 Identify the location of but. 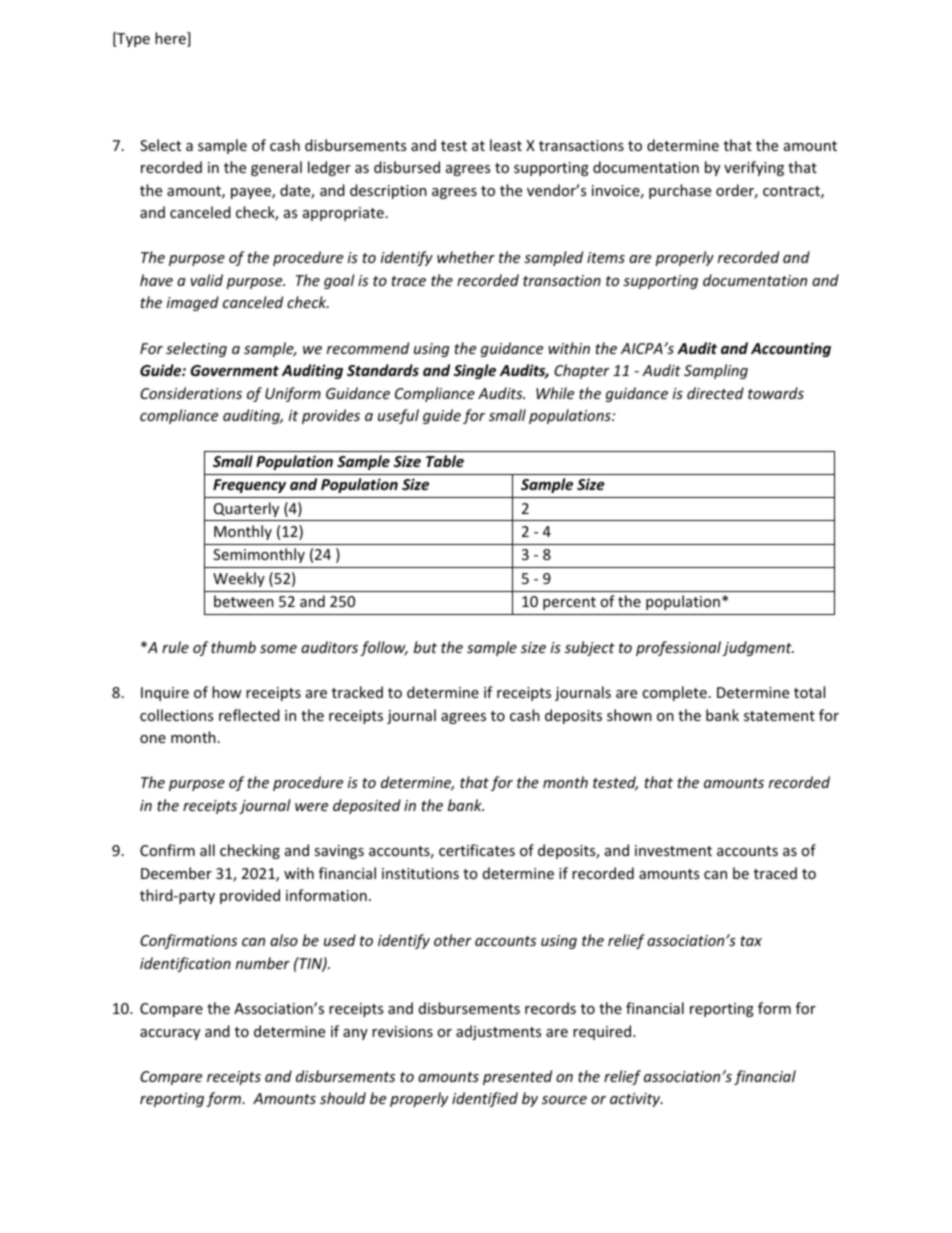
(425, 647).
